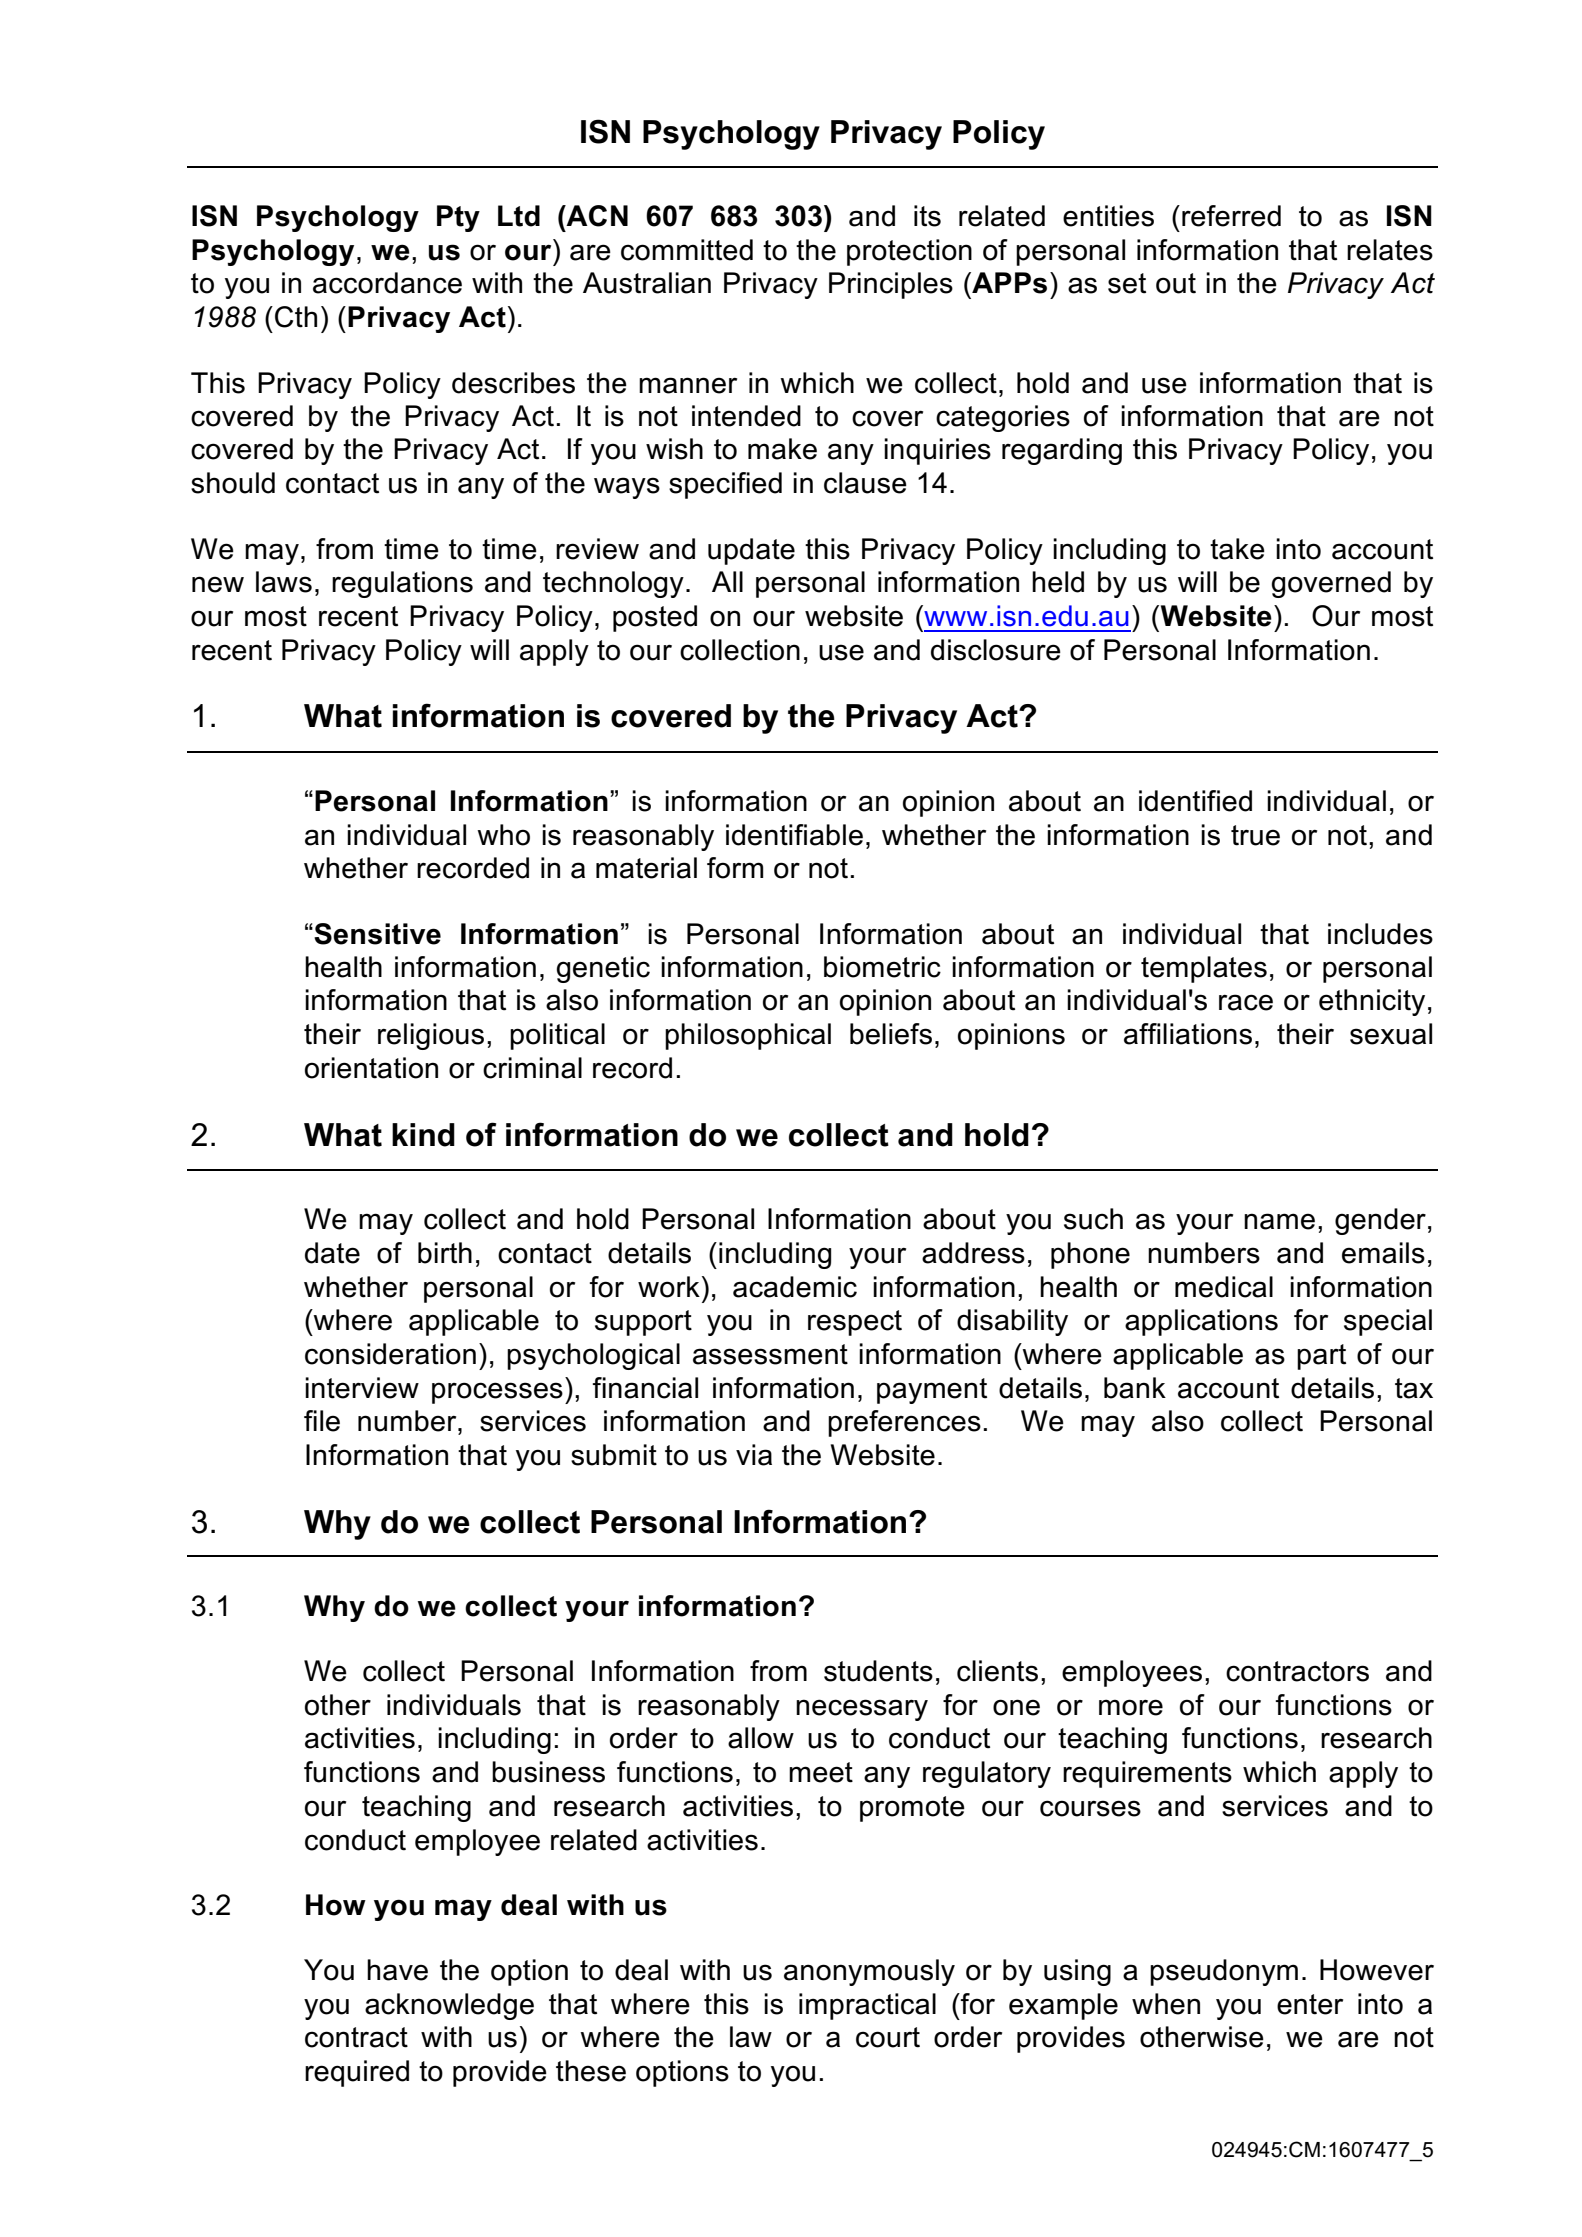  I want to click on identifiable, so click(794, 835).
